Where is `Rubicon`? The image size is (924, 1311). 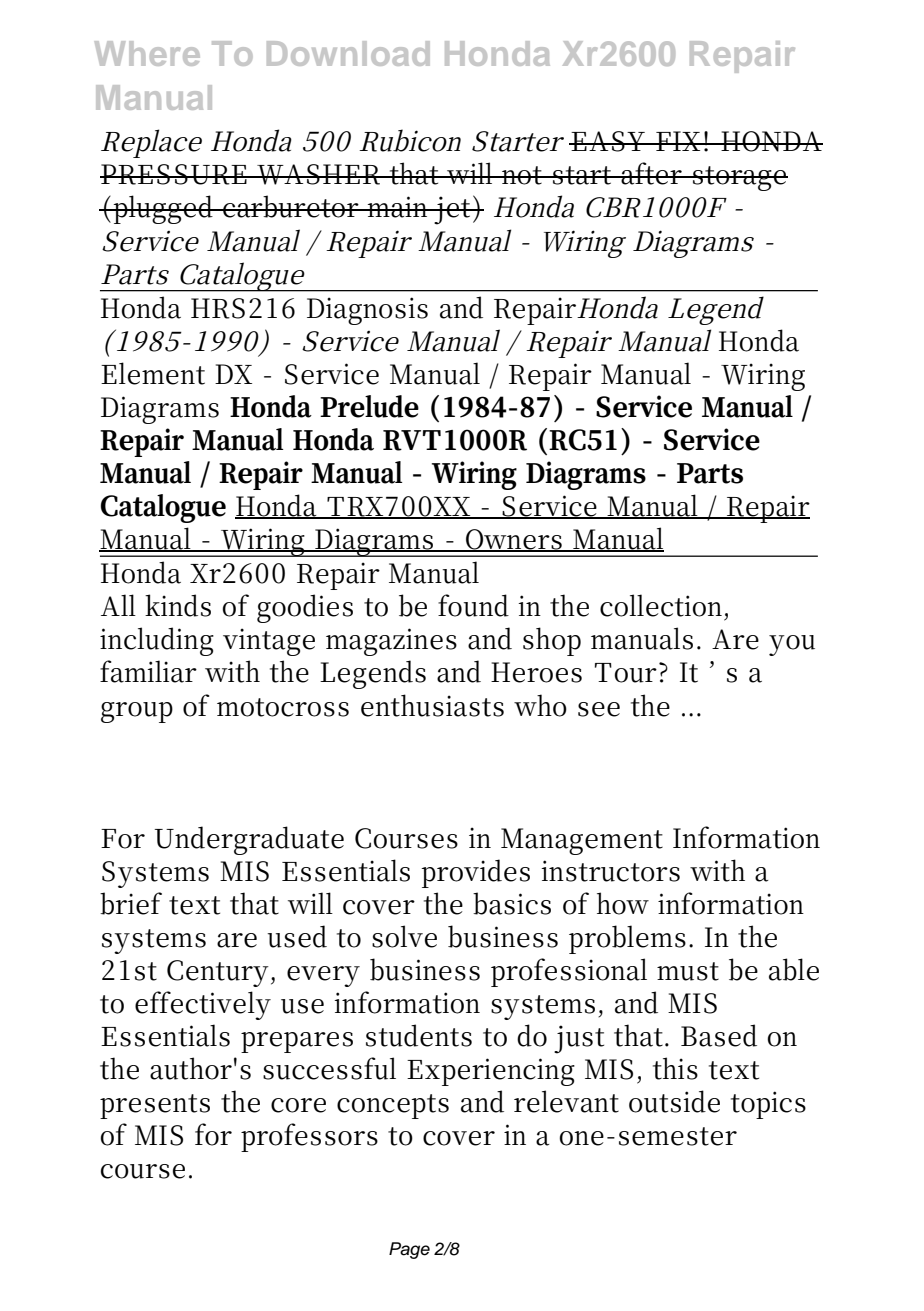
Rubicon is located at coordinates (410, 140).
